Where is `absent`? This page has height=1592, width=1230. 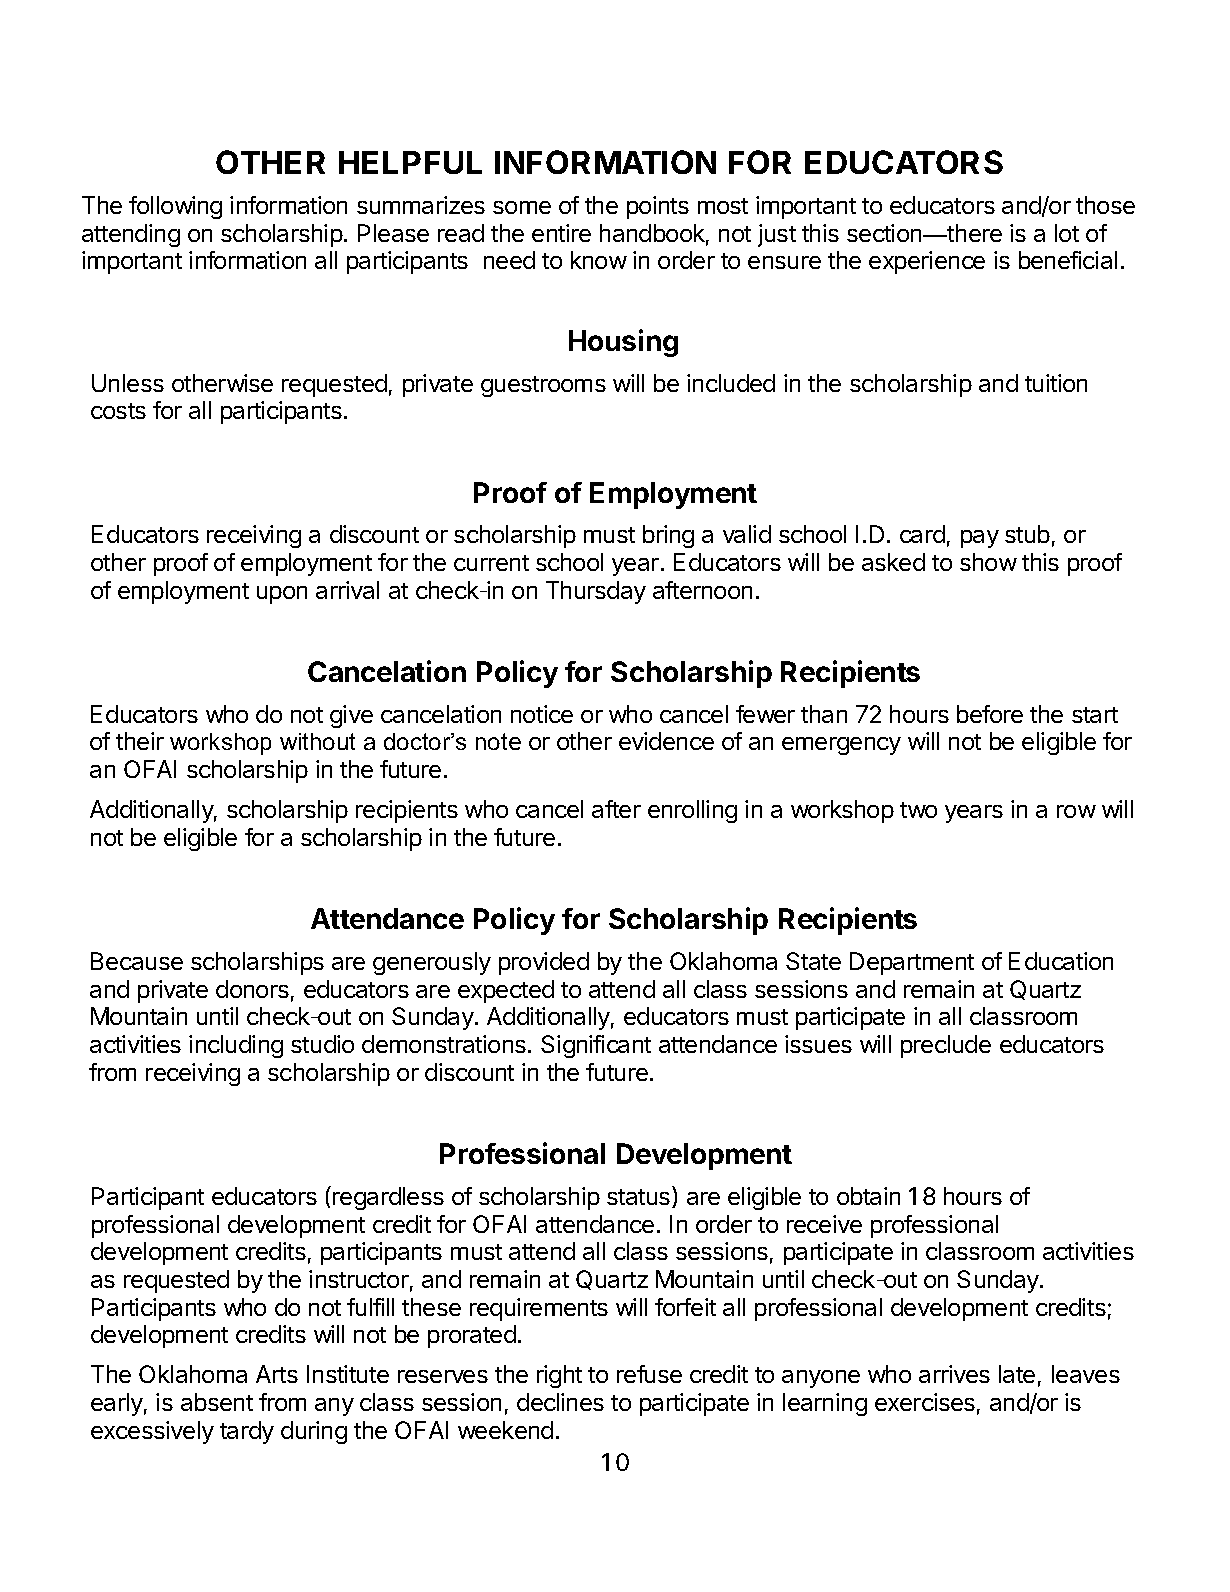
absent is located at coordinates (217, 1402).
